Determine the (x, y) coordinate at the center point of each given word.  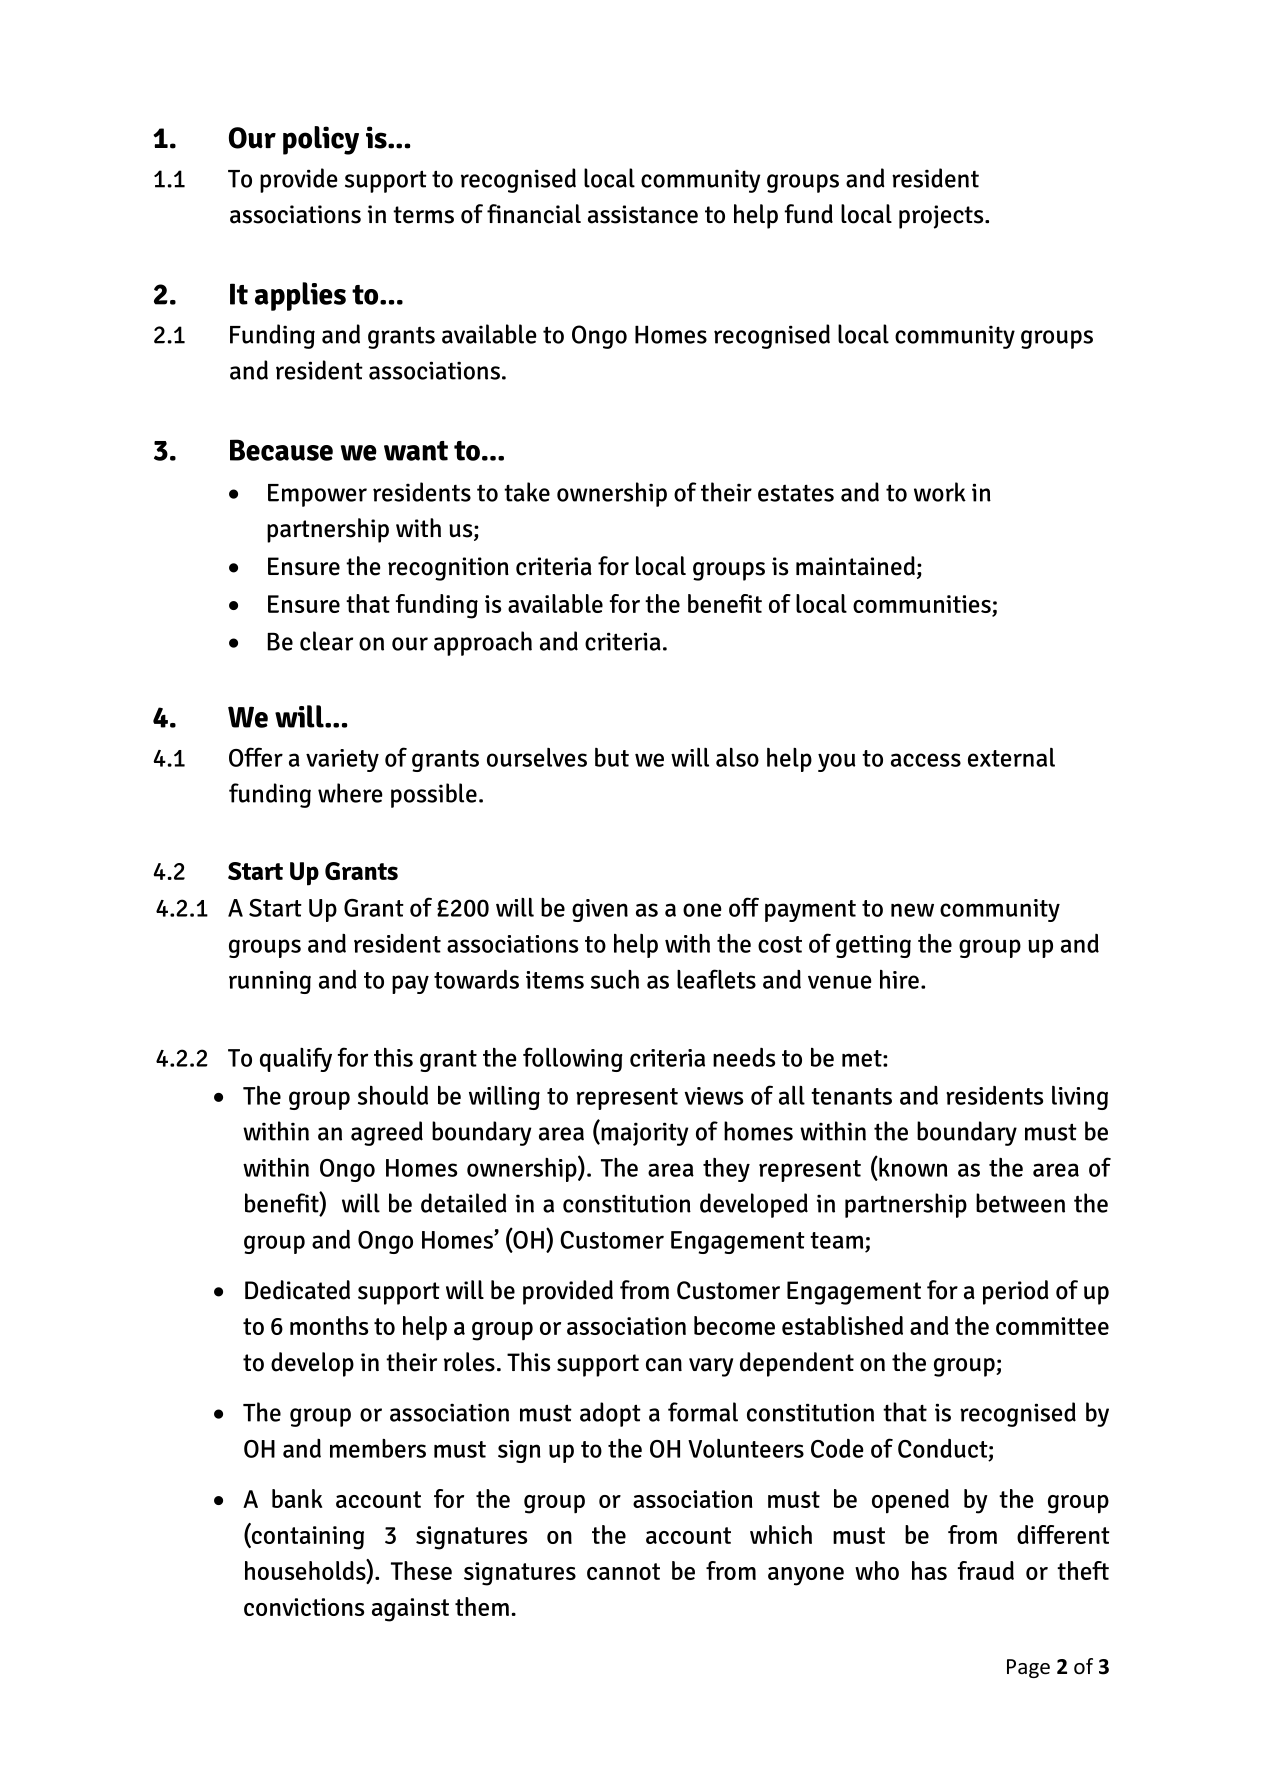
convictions (304, 1607)
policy (321, 140)
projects (942, 217)
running (270, 982)
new (912, 910)
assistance (643, 214)
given (600, 910)
